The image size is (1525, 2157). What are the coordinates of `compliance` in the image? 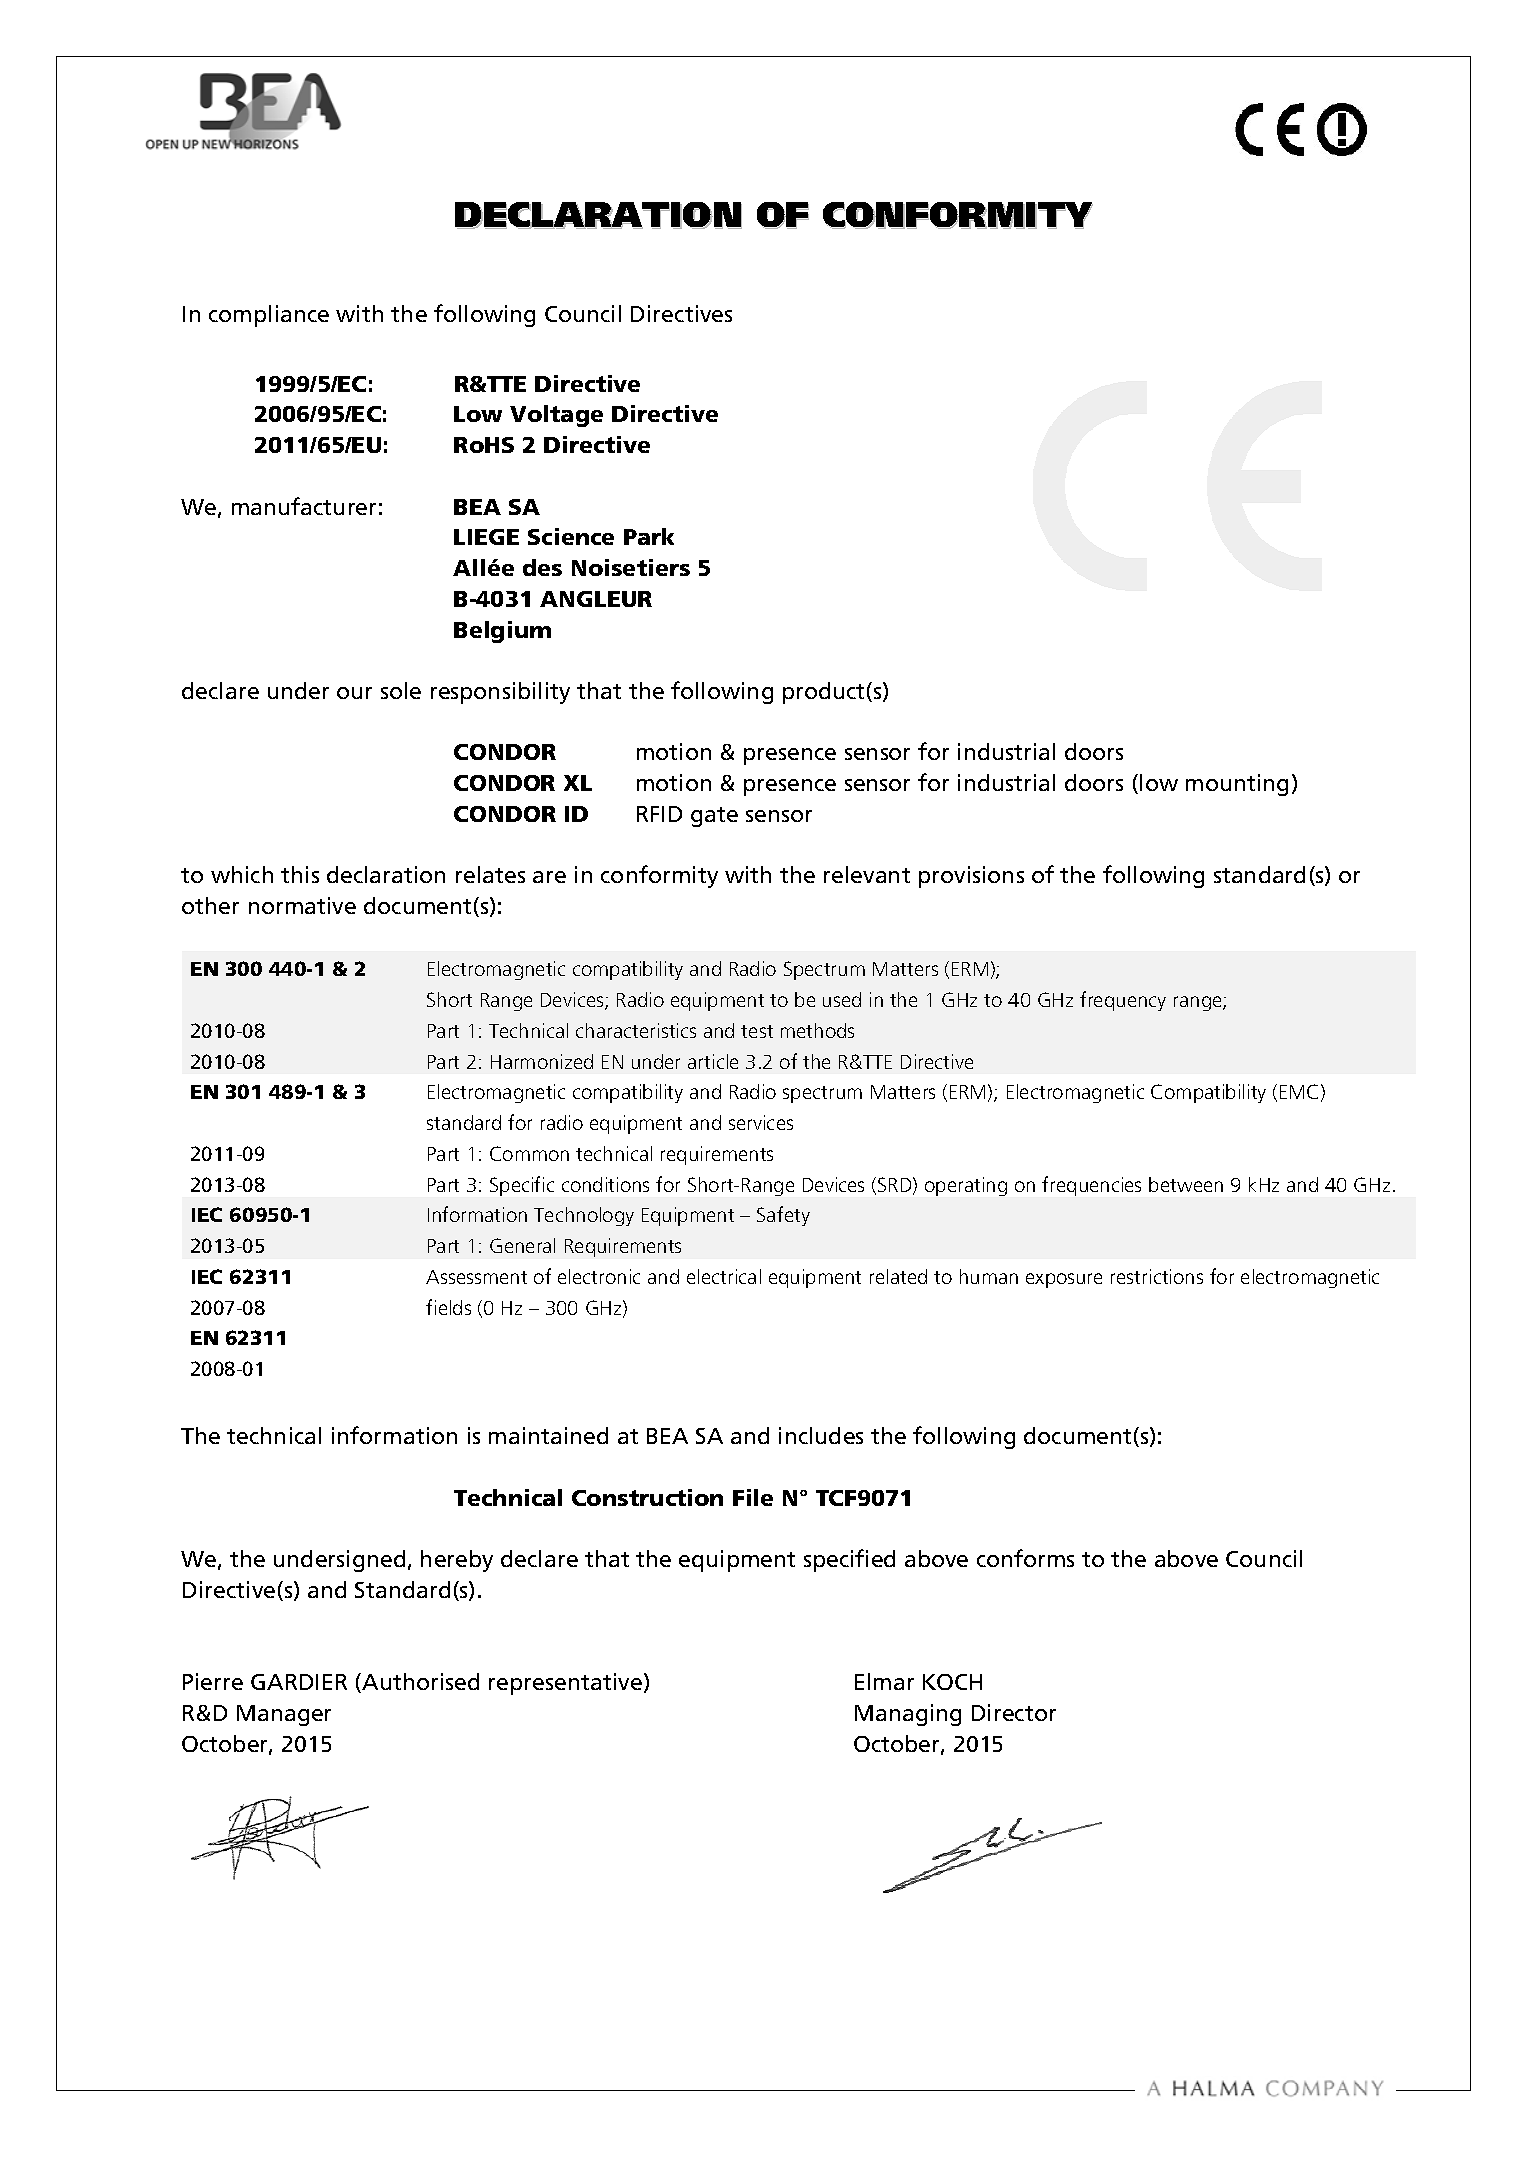 It's located at (269, 316).
